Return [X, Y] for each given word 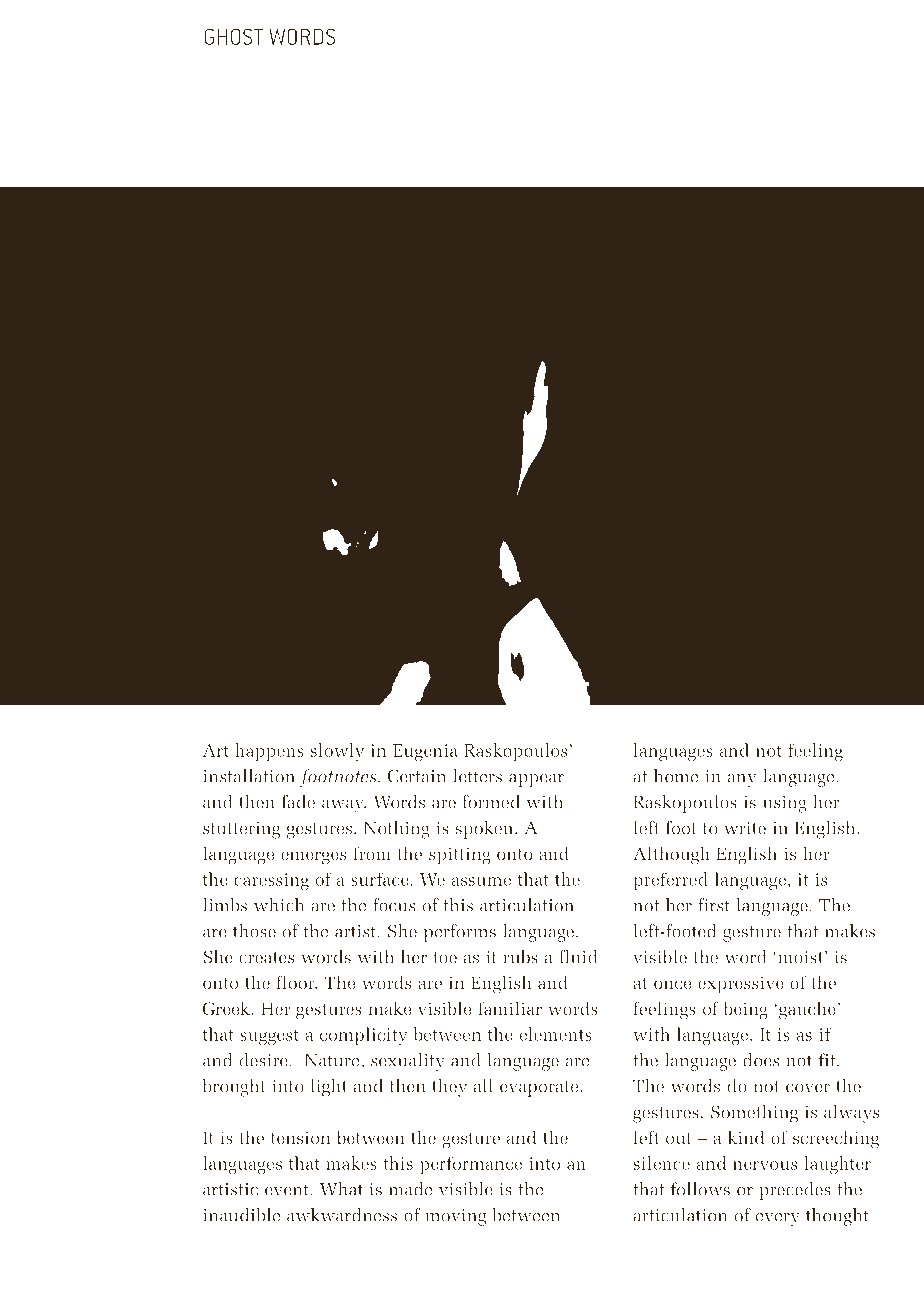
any [742, 780]
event [288, 1190]
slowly [337, 752]
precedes [795, 1191]
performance [471, 1165]
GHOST [233, 36]
